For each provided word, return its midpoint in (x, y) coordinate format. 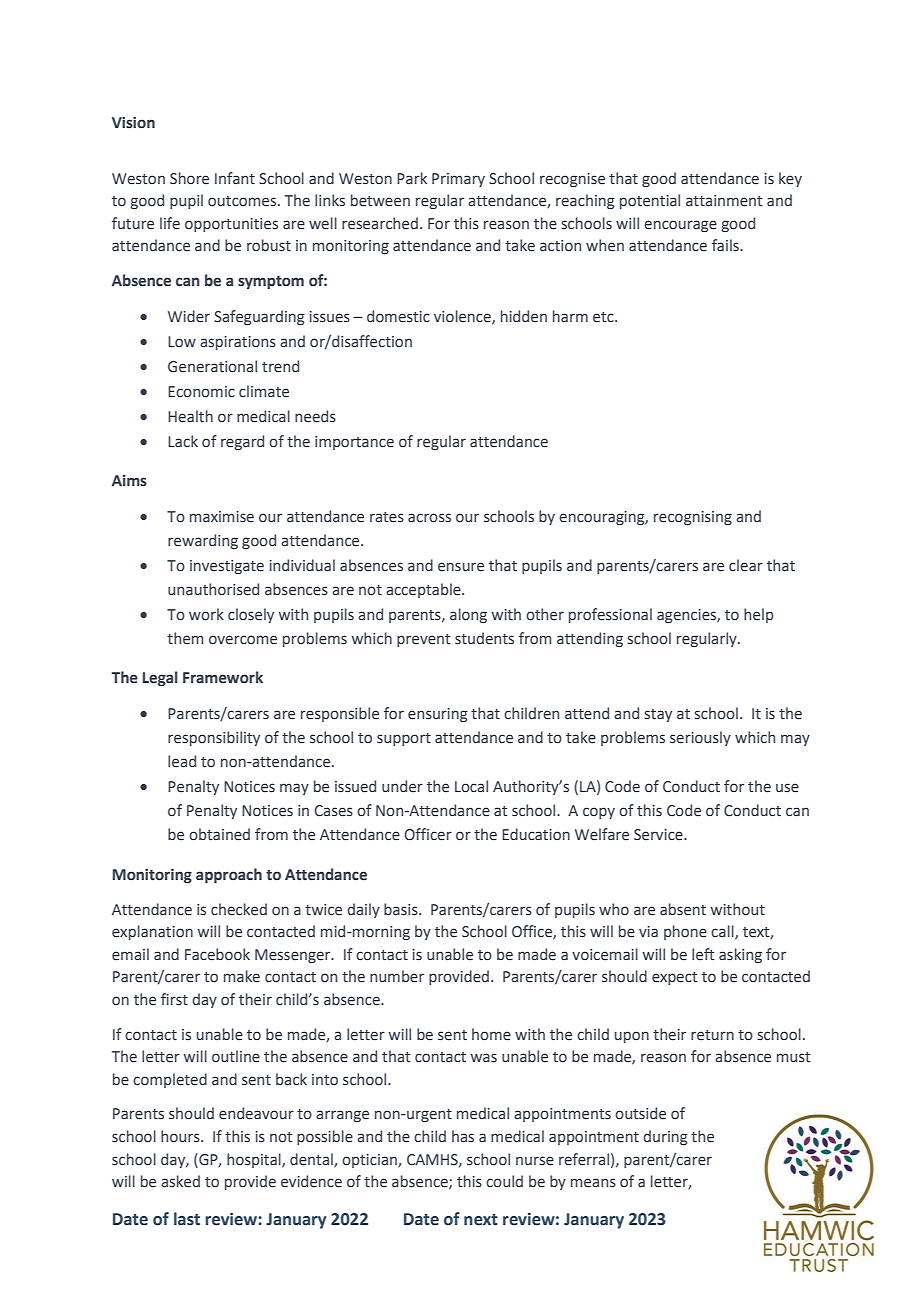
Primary (458, 180)
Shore (189, 178)
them (185, 638)
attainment (724, 201)
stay (658, 715)
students (484, 638)
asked (180, 1181)
